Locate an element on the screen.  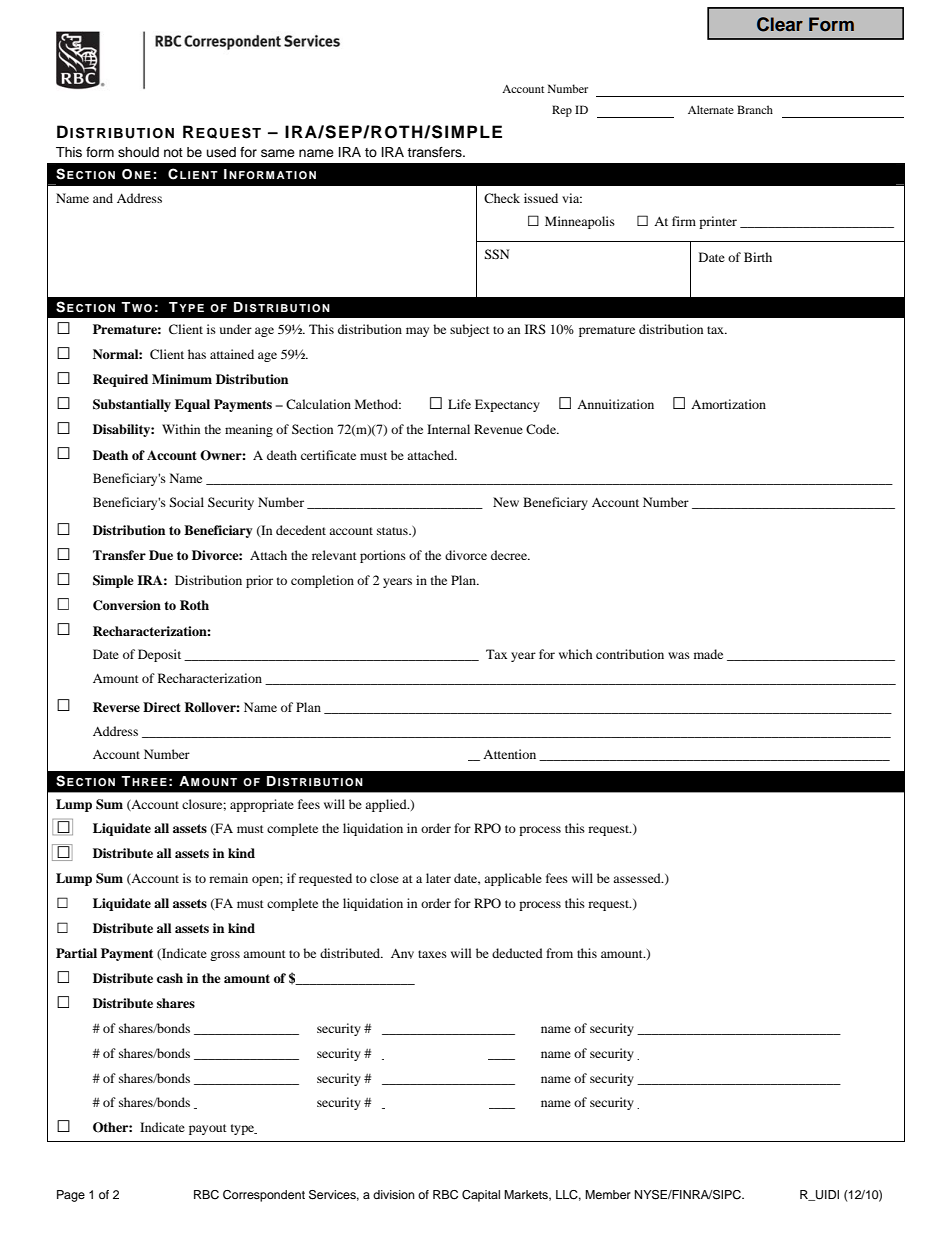
was is located at coordinates (679, 655).
